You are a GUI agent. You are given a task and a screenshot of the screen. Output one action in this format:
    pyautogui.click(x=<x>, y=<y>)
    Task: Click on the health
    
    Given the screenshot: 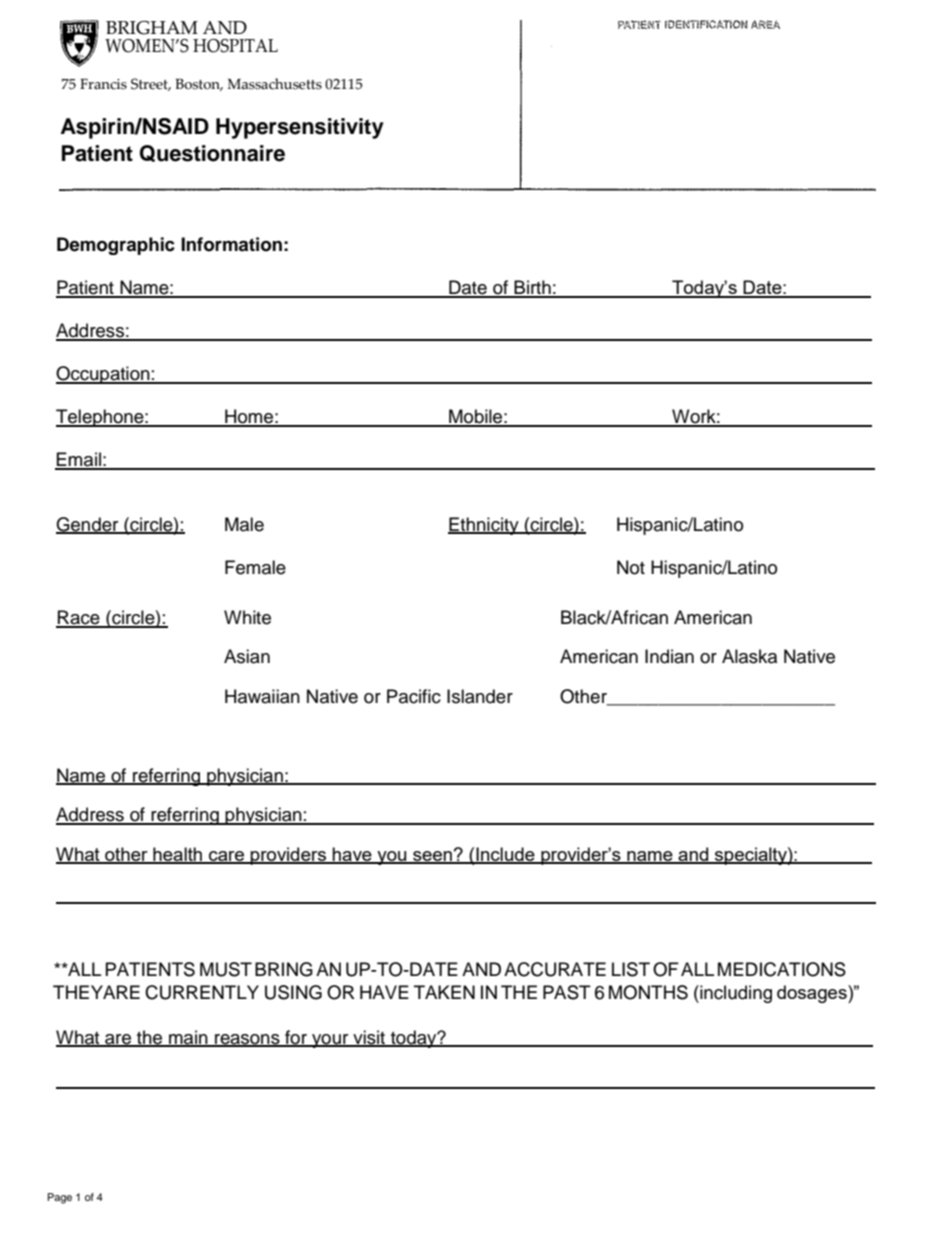 What is the action you would take?
    pyautogui.click(x=177, y=855)
